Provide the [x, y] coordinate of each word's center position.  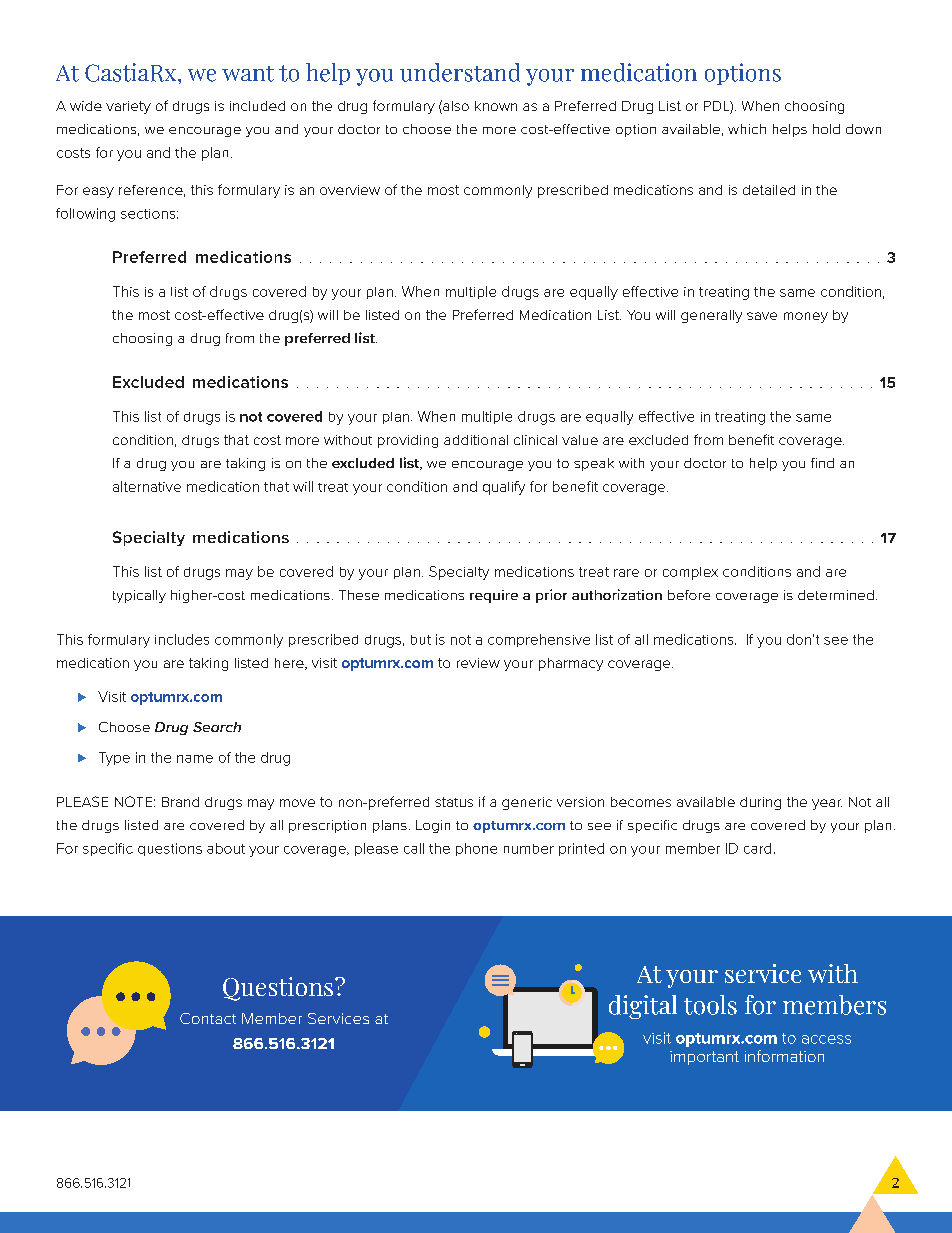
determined [836, 595]
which [747, 129]
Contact [208, 1018]
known [496, 106]
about [226, 848]
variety [128, 107]
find [822, 463]
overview [350, 190]
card [757, 848]
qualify [504, 488]
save [762, 316]
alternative [147, 486]
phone [476, 849]
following [85, 215]
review [478, 663]
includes [182, 639]
